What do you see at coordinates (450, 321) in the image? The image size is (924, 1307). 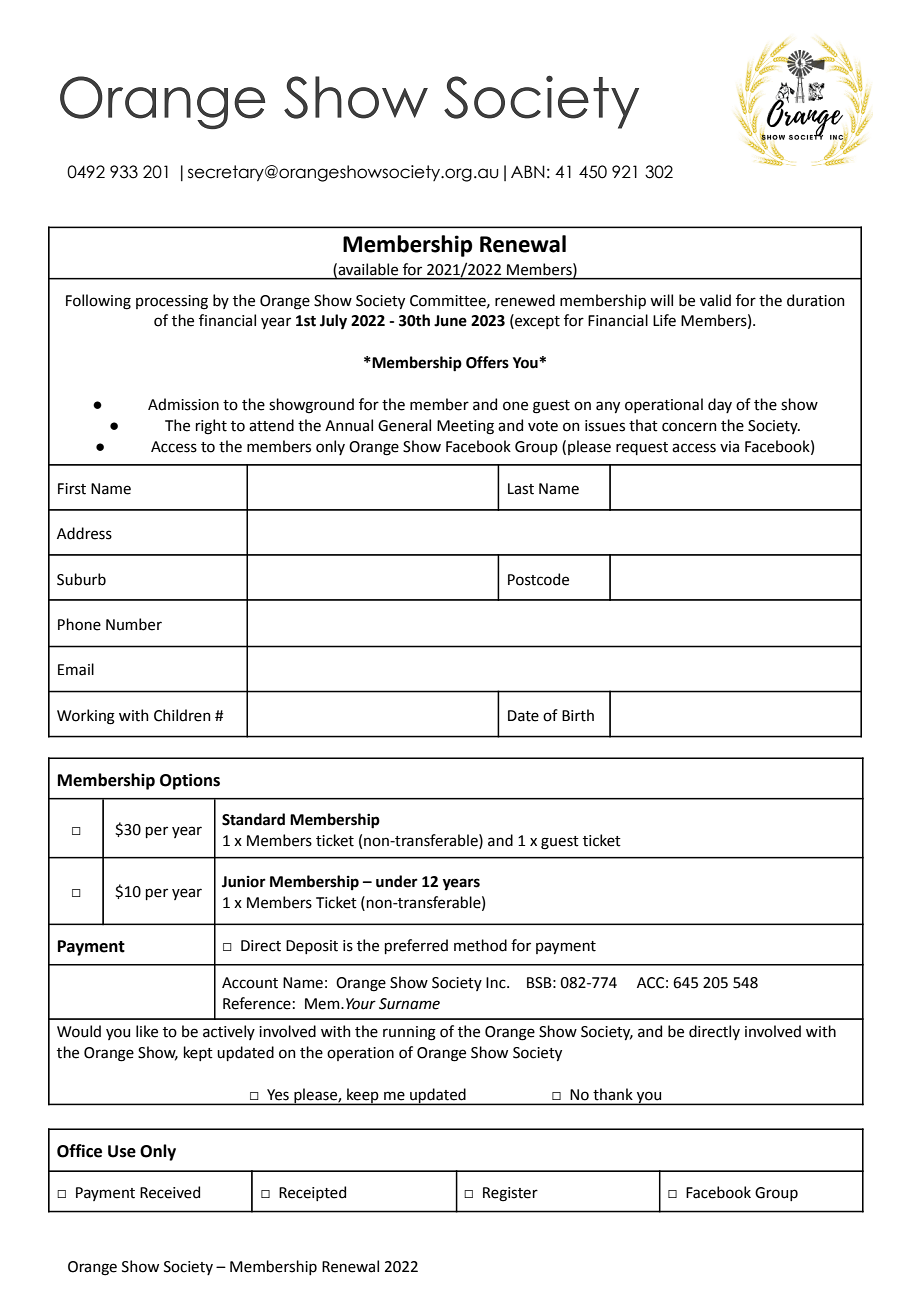 I see `June` at bounding box center [450, 321].
